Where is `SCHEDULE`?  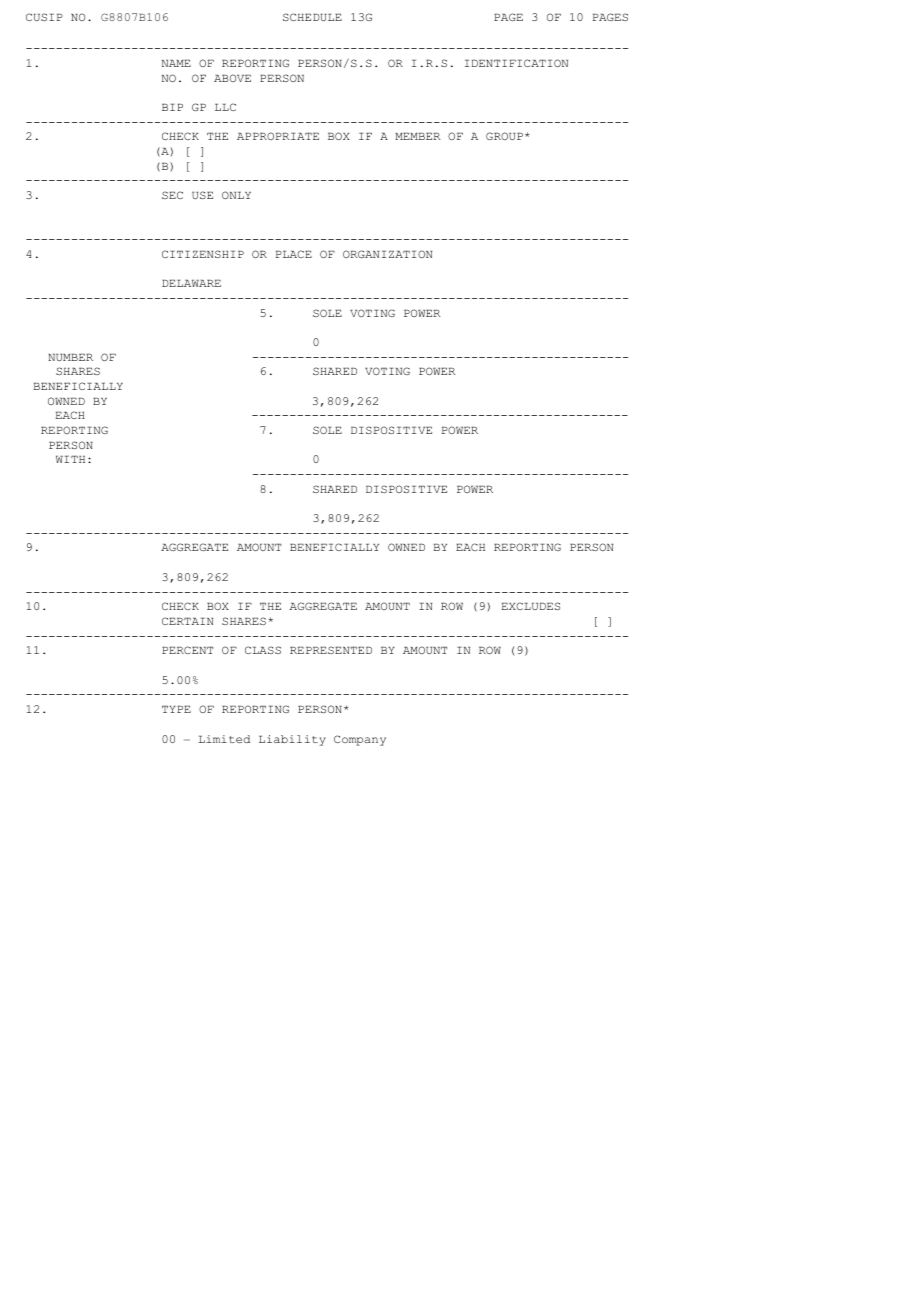 SCHEDULE is located at coordinates (312, 17).
